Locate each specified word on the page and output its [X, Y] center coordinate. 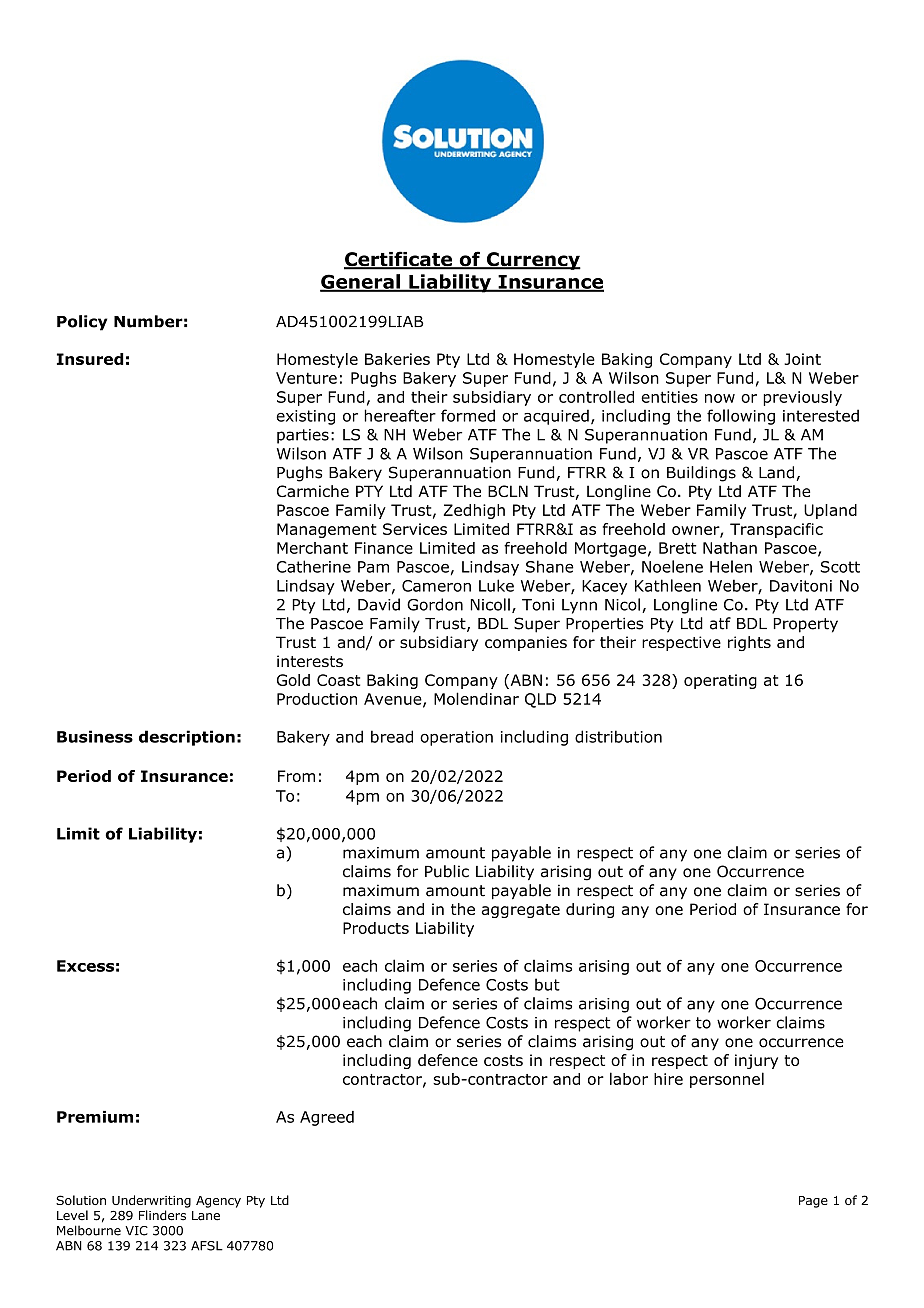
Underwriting [151, 1201]
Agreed [327, 1118]
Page [813, 1202]
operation [456, 738]
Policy [82, 323]
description [187, 738]
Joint [802, 359]
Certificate [399, 260]
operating [720, 681]
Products [376, 928]
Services [415, 529]
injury [756, 1061]
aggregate [521, 911]
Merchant [312, 548]
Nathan [730, 548]
